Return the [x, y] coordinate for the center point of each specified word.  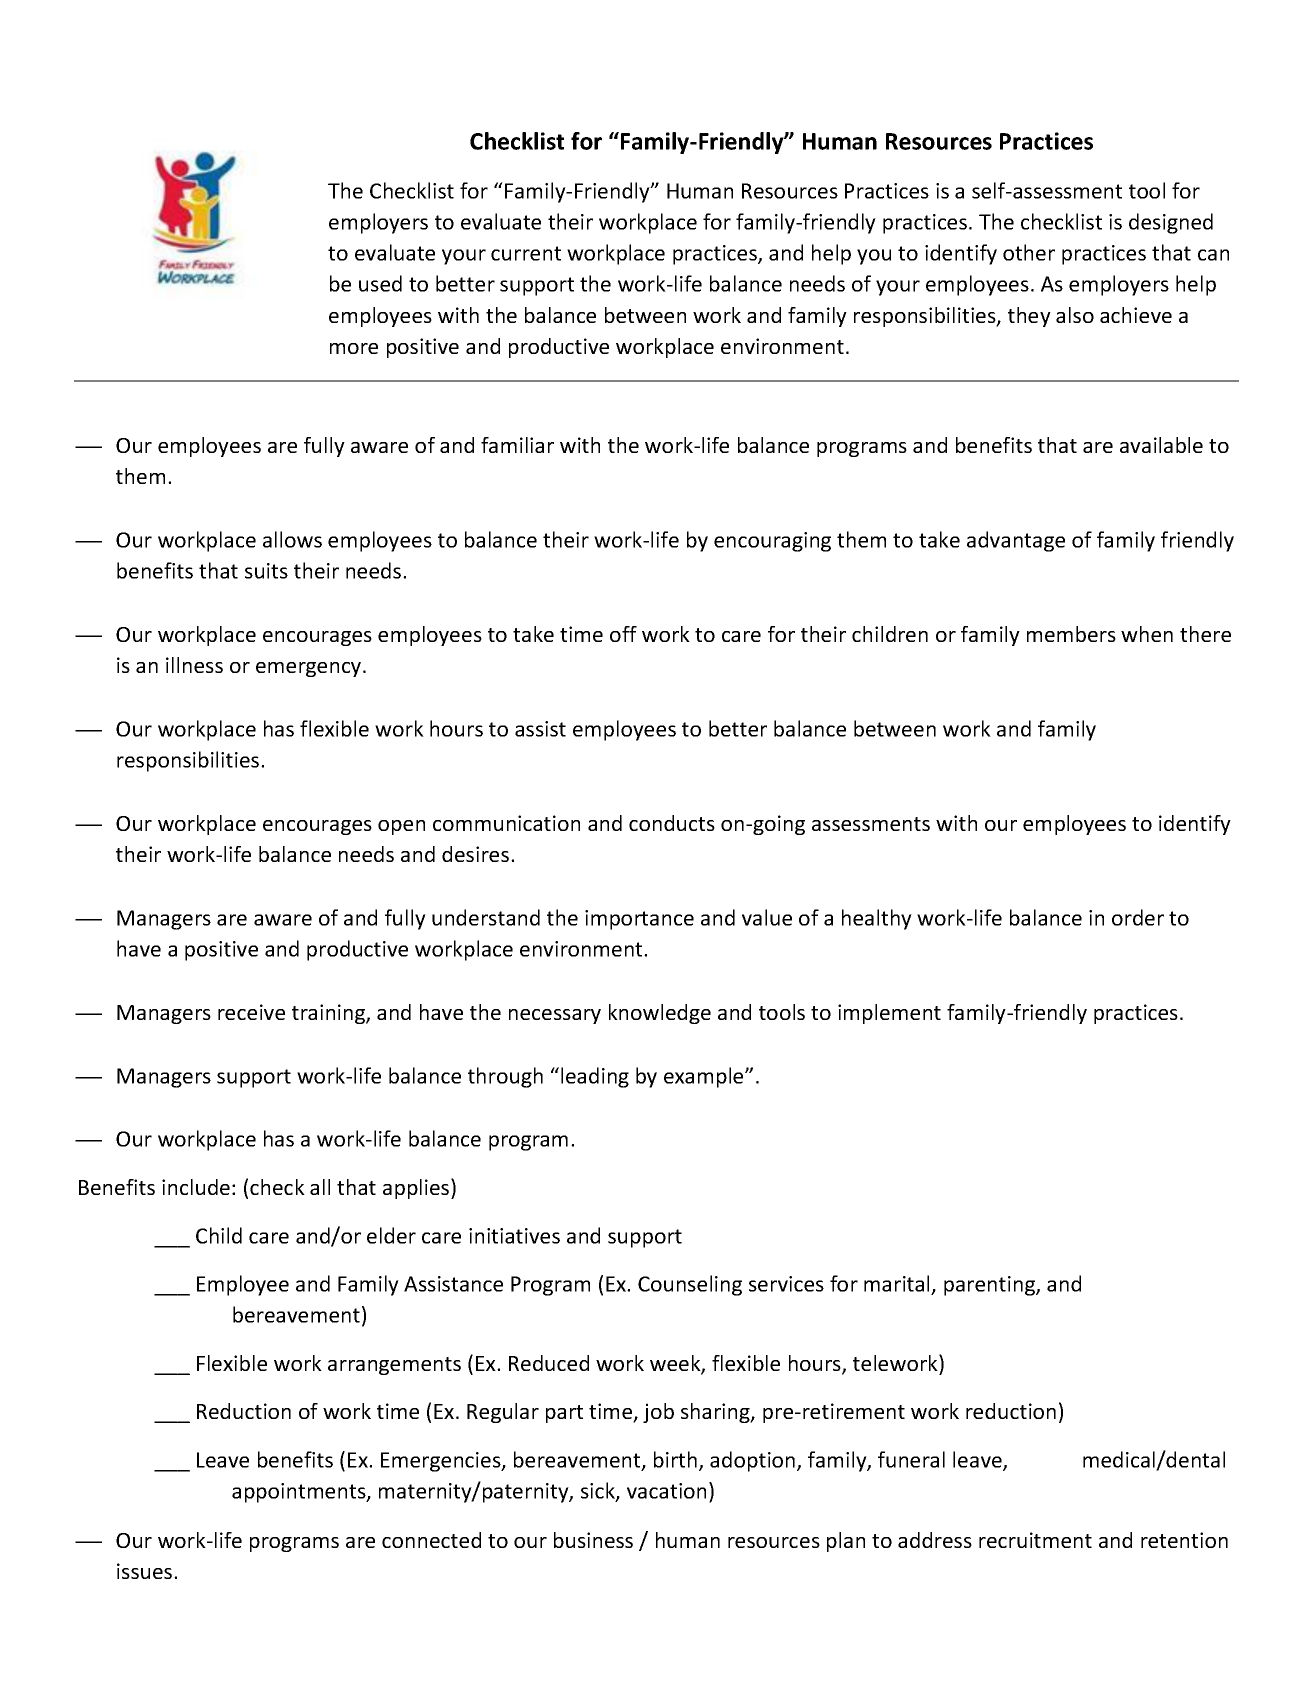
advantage [1016, 541]
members [1071, 634]
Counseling [690, 1285]
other [1029, 252]
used [380, 283]
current [526, 253]
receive [251, 1012]
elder [391, 1235]
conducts [672, 823]
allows [292, 539]
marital [896, 1283]
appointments [300, 1493]
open [401, 827]
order [1138, 917]
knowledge [660, 1014]
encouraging [772, 542]
